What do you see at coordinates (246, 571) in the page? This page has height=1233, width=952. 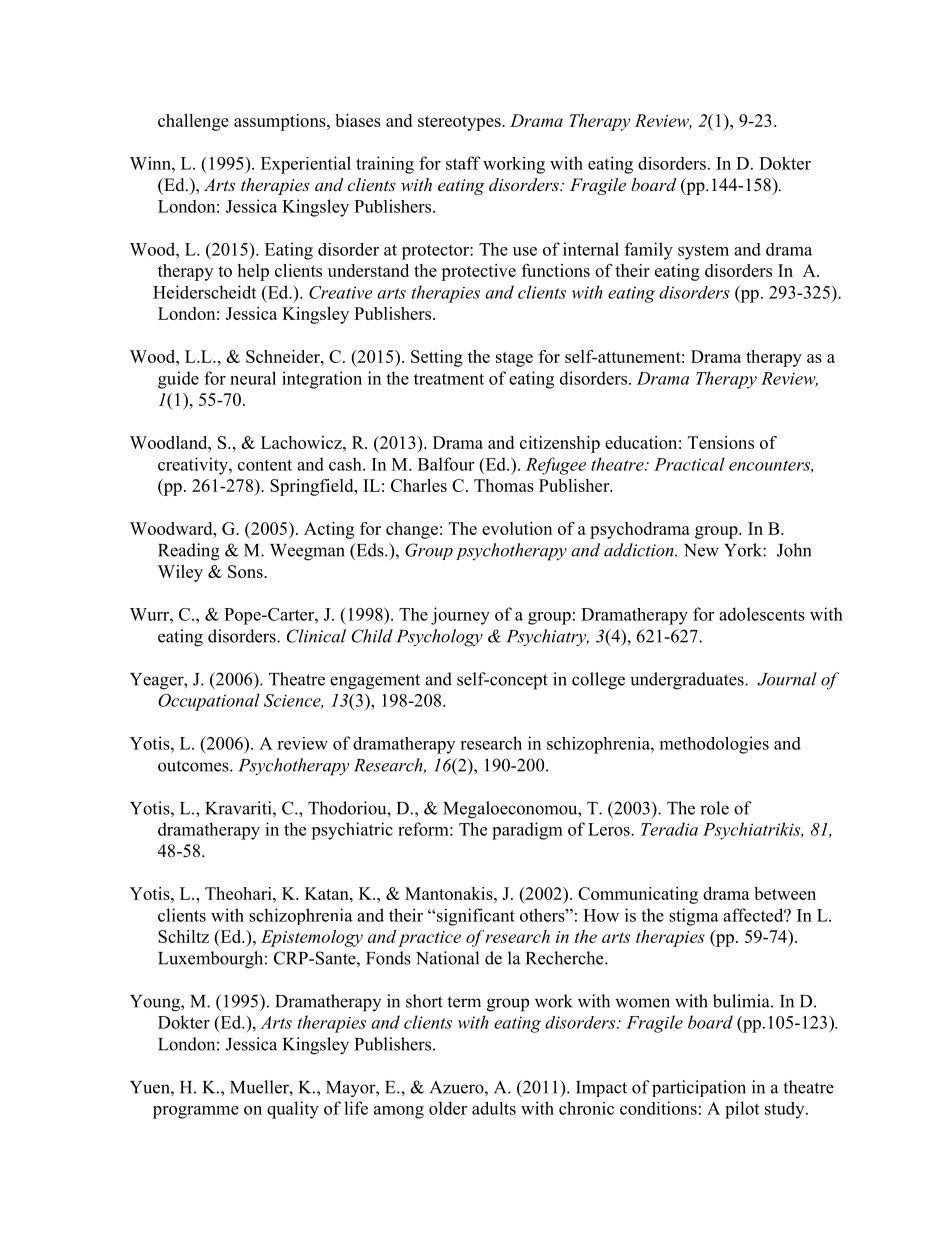 I see `Sons` at bounding box center [246, 571].
